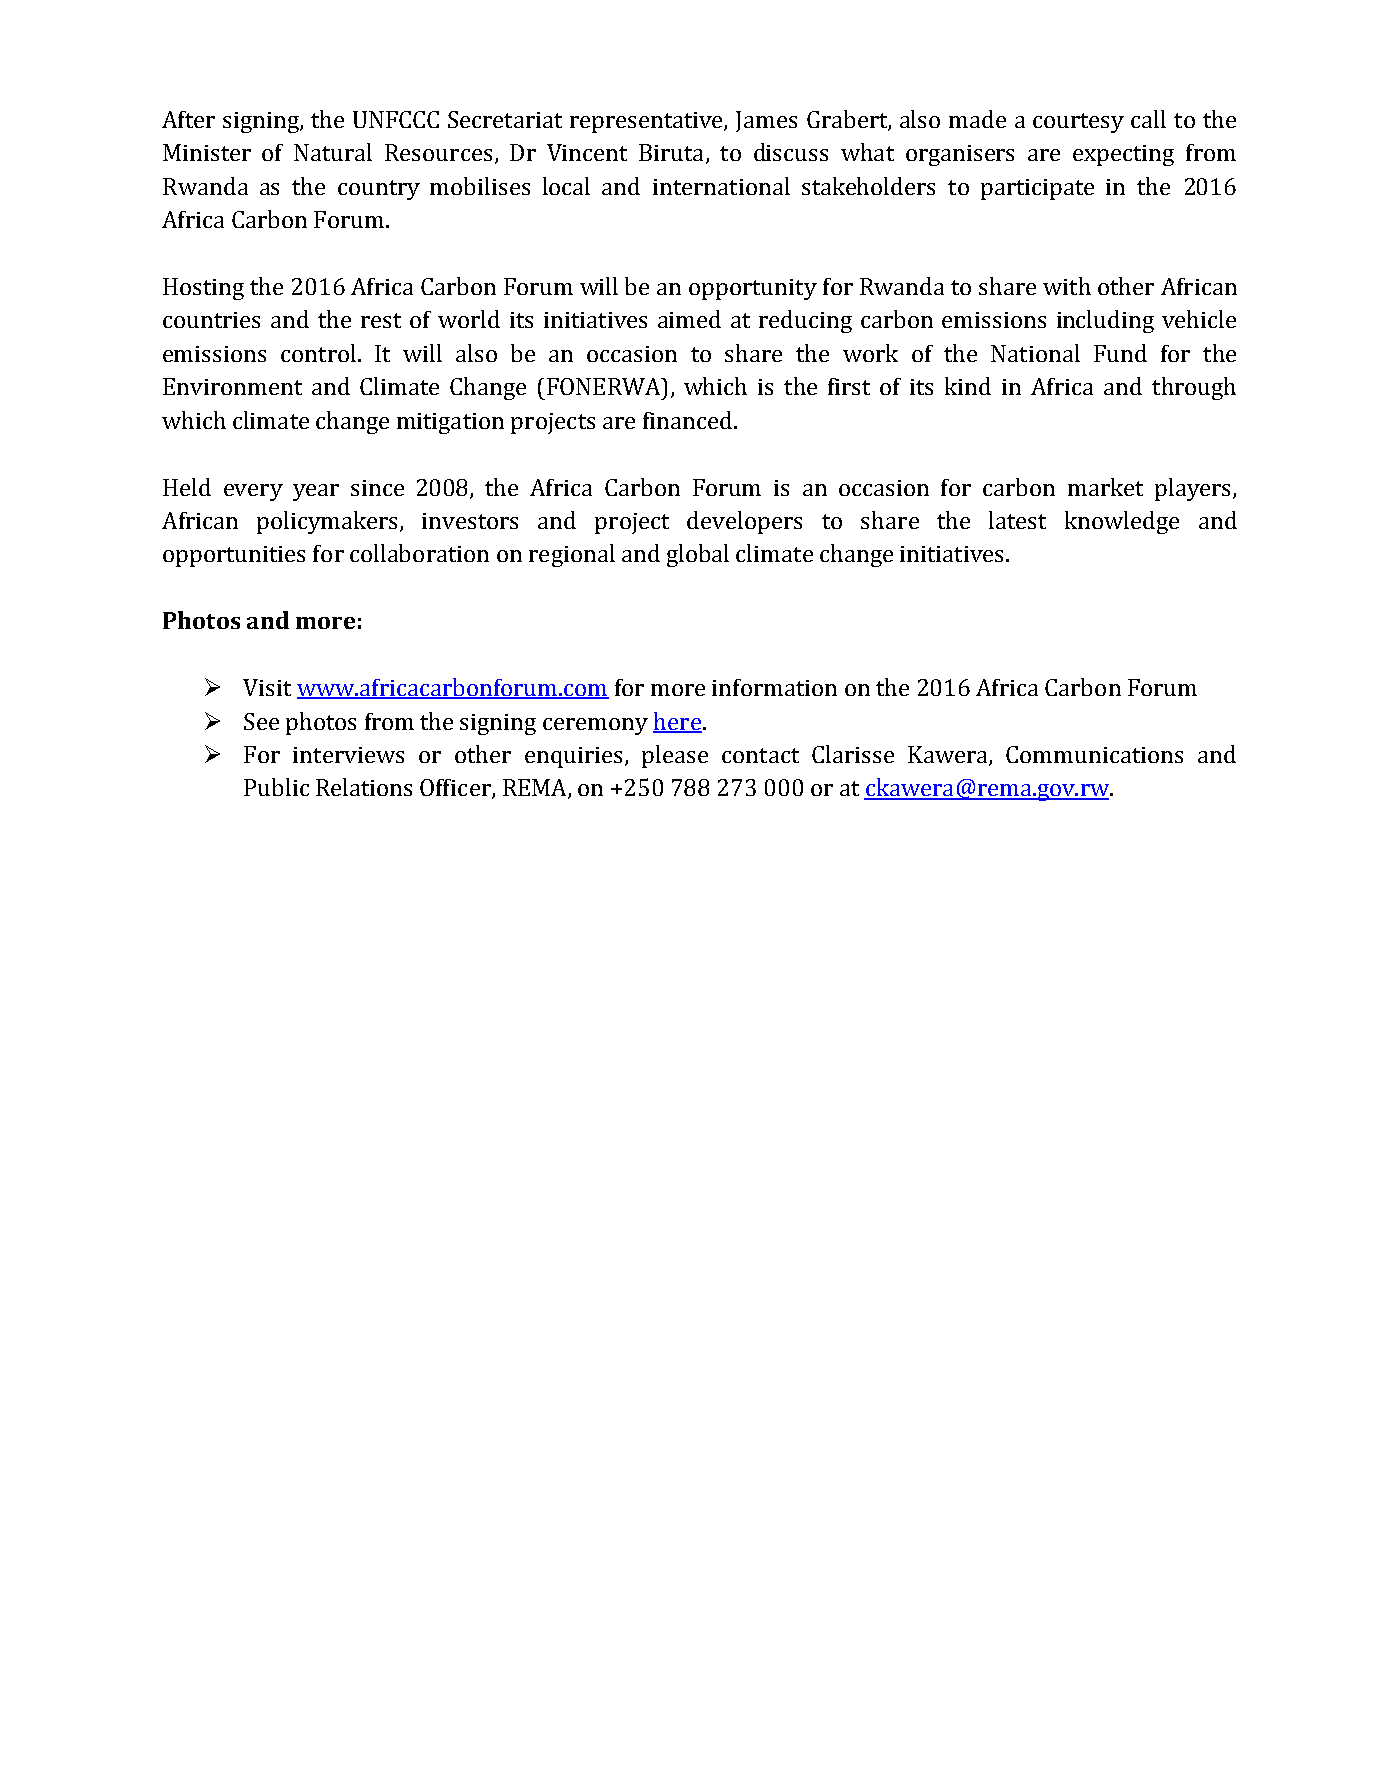  Describe the element at coordinates (1122, 522) in the image. I see `knowledge` at that location.
